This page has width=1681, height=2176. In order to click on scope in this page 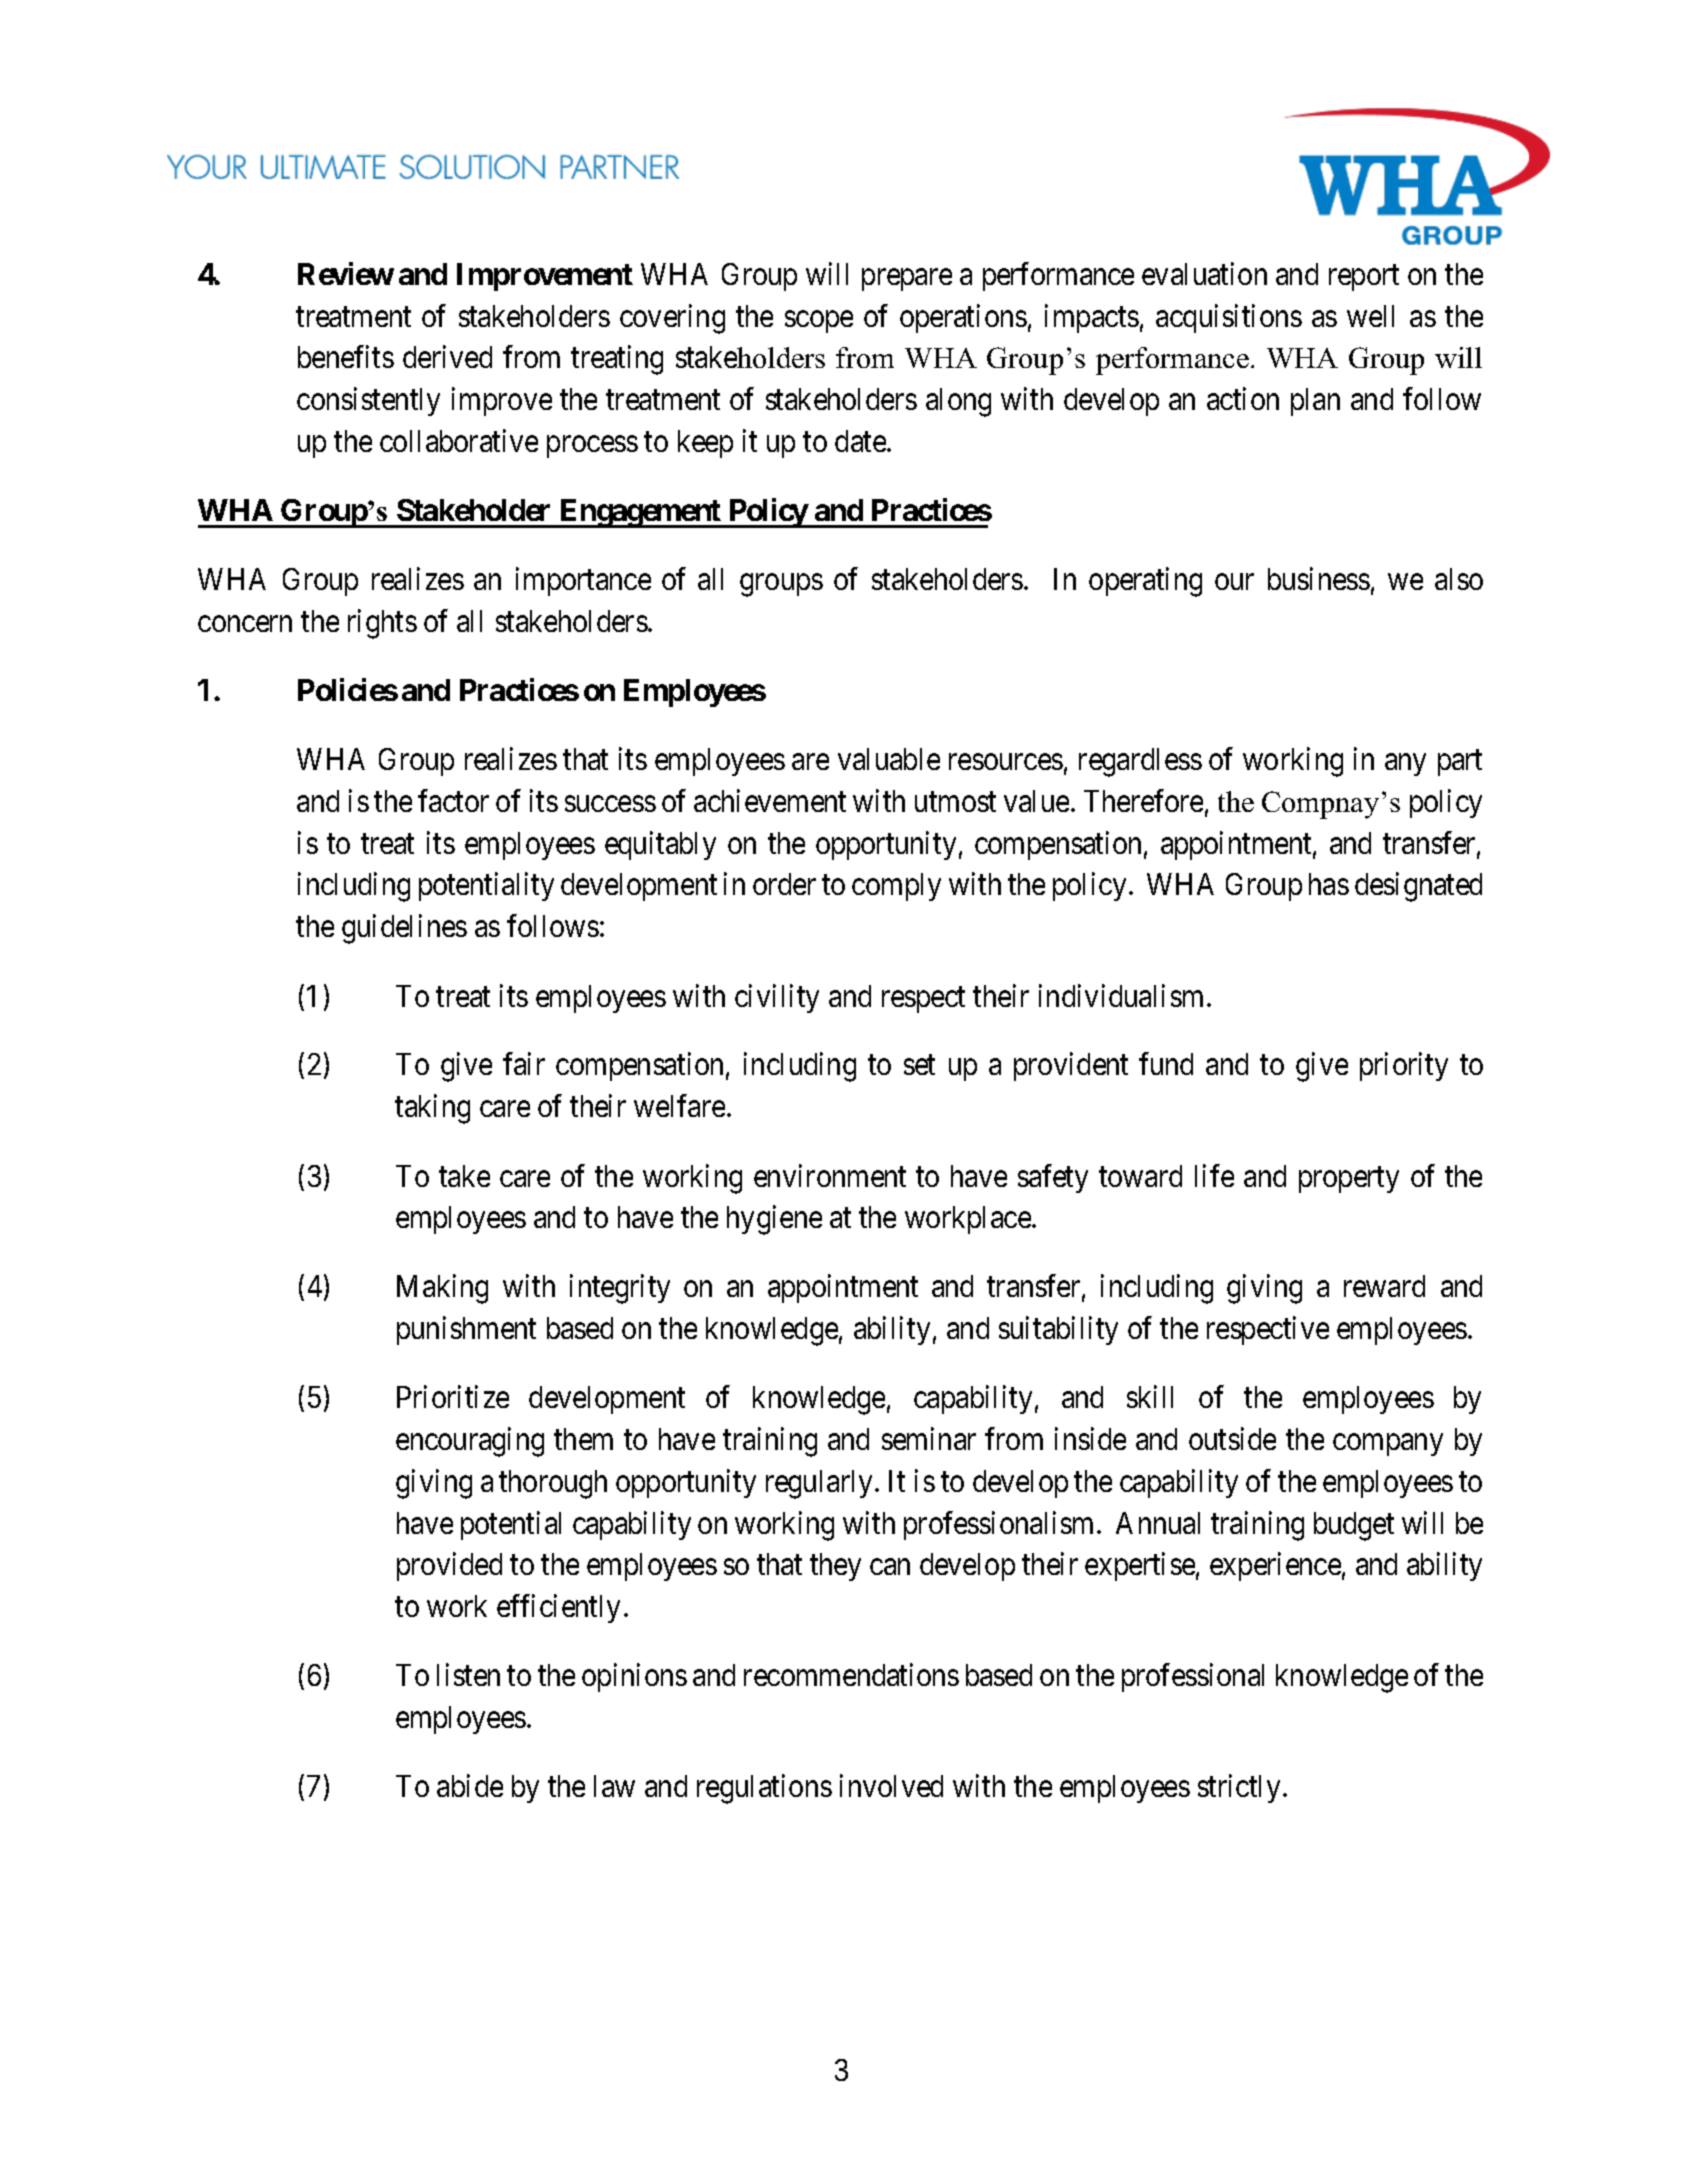, I will do `click(819, 322)`.
